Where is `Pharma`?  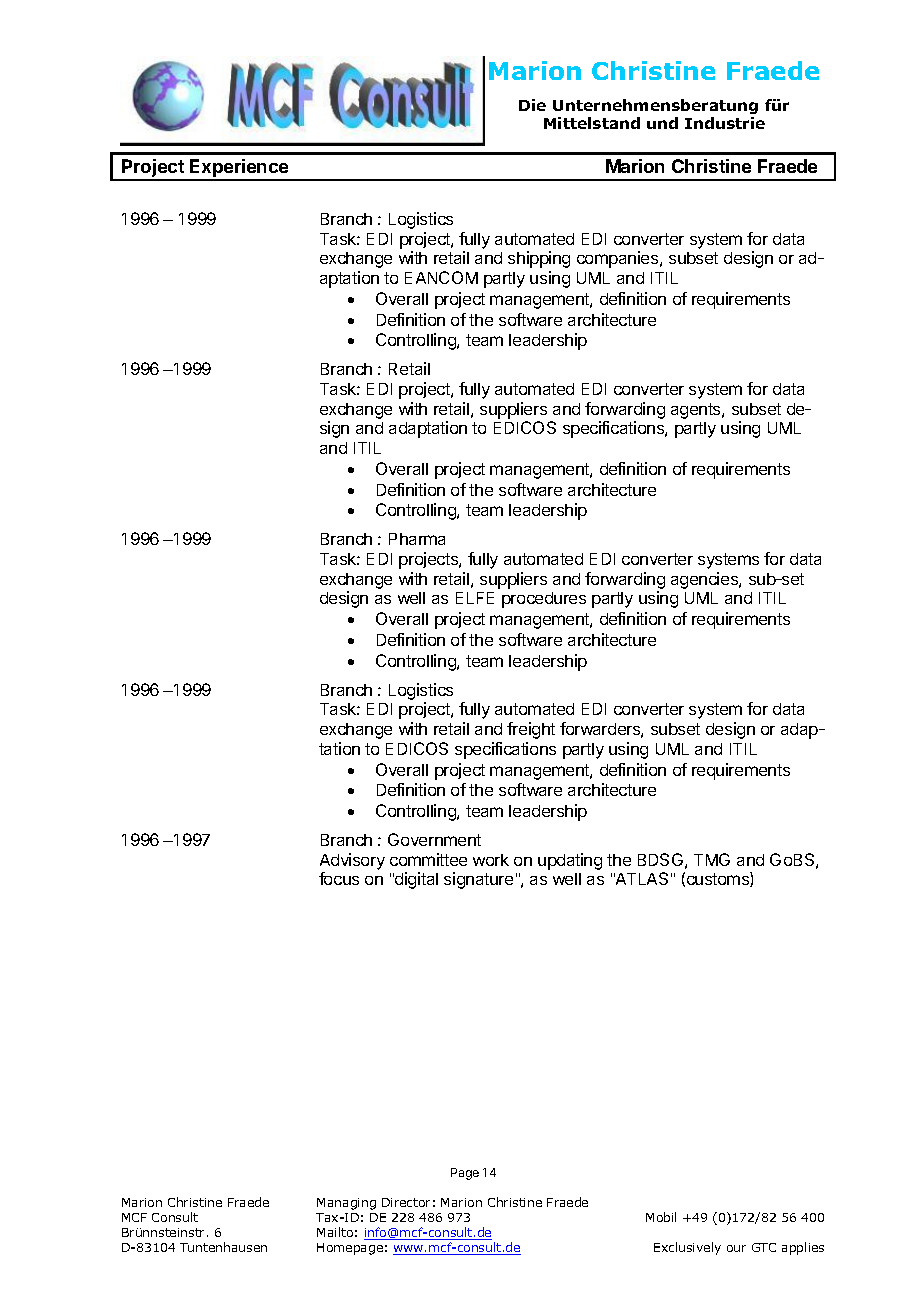 Pharma is located at coordinates (417, 539).
